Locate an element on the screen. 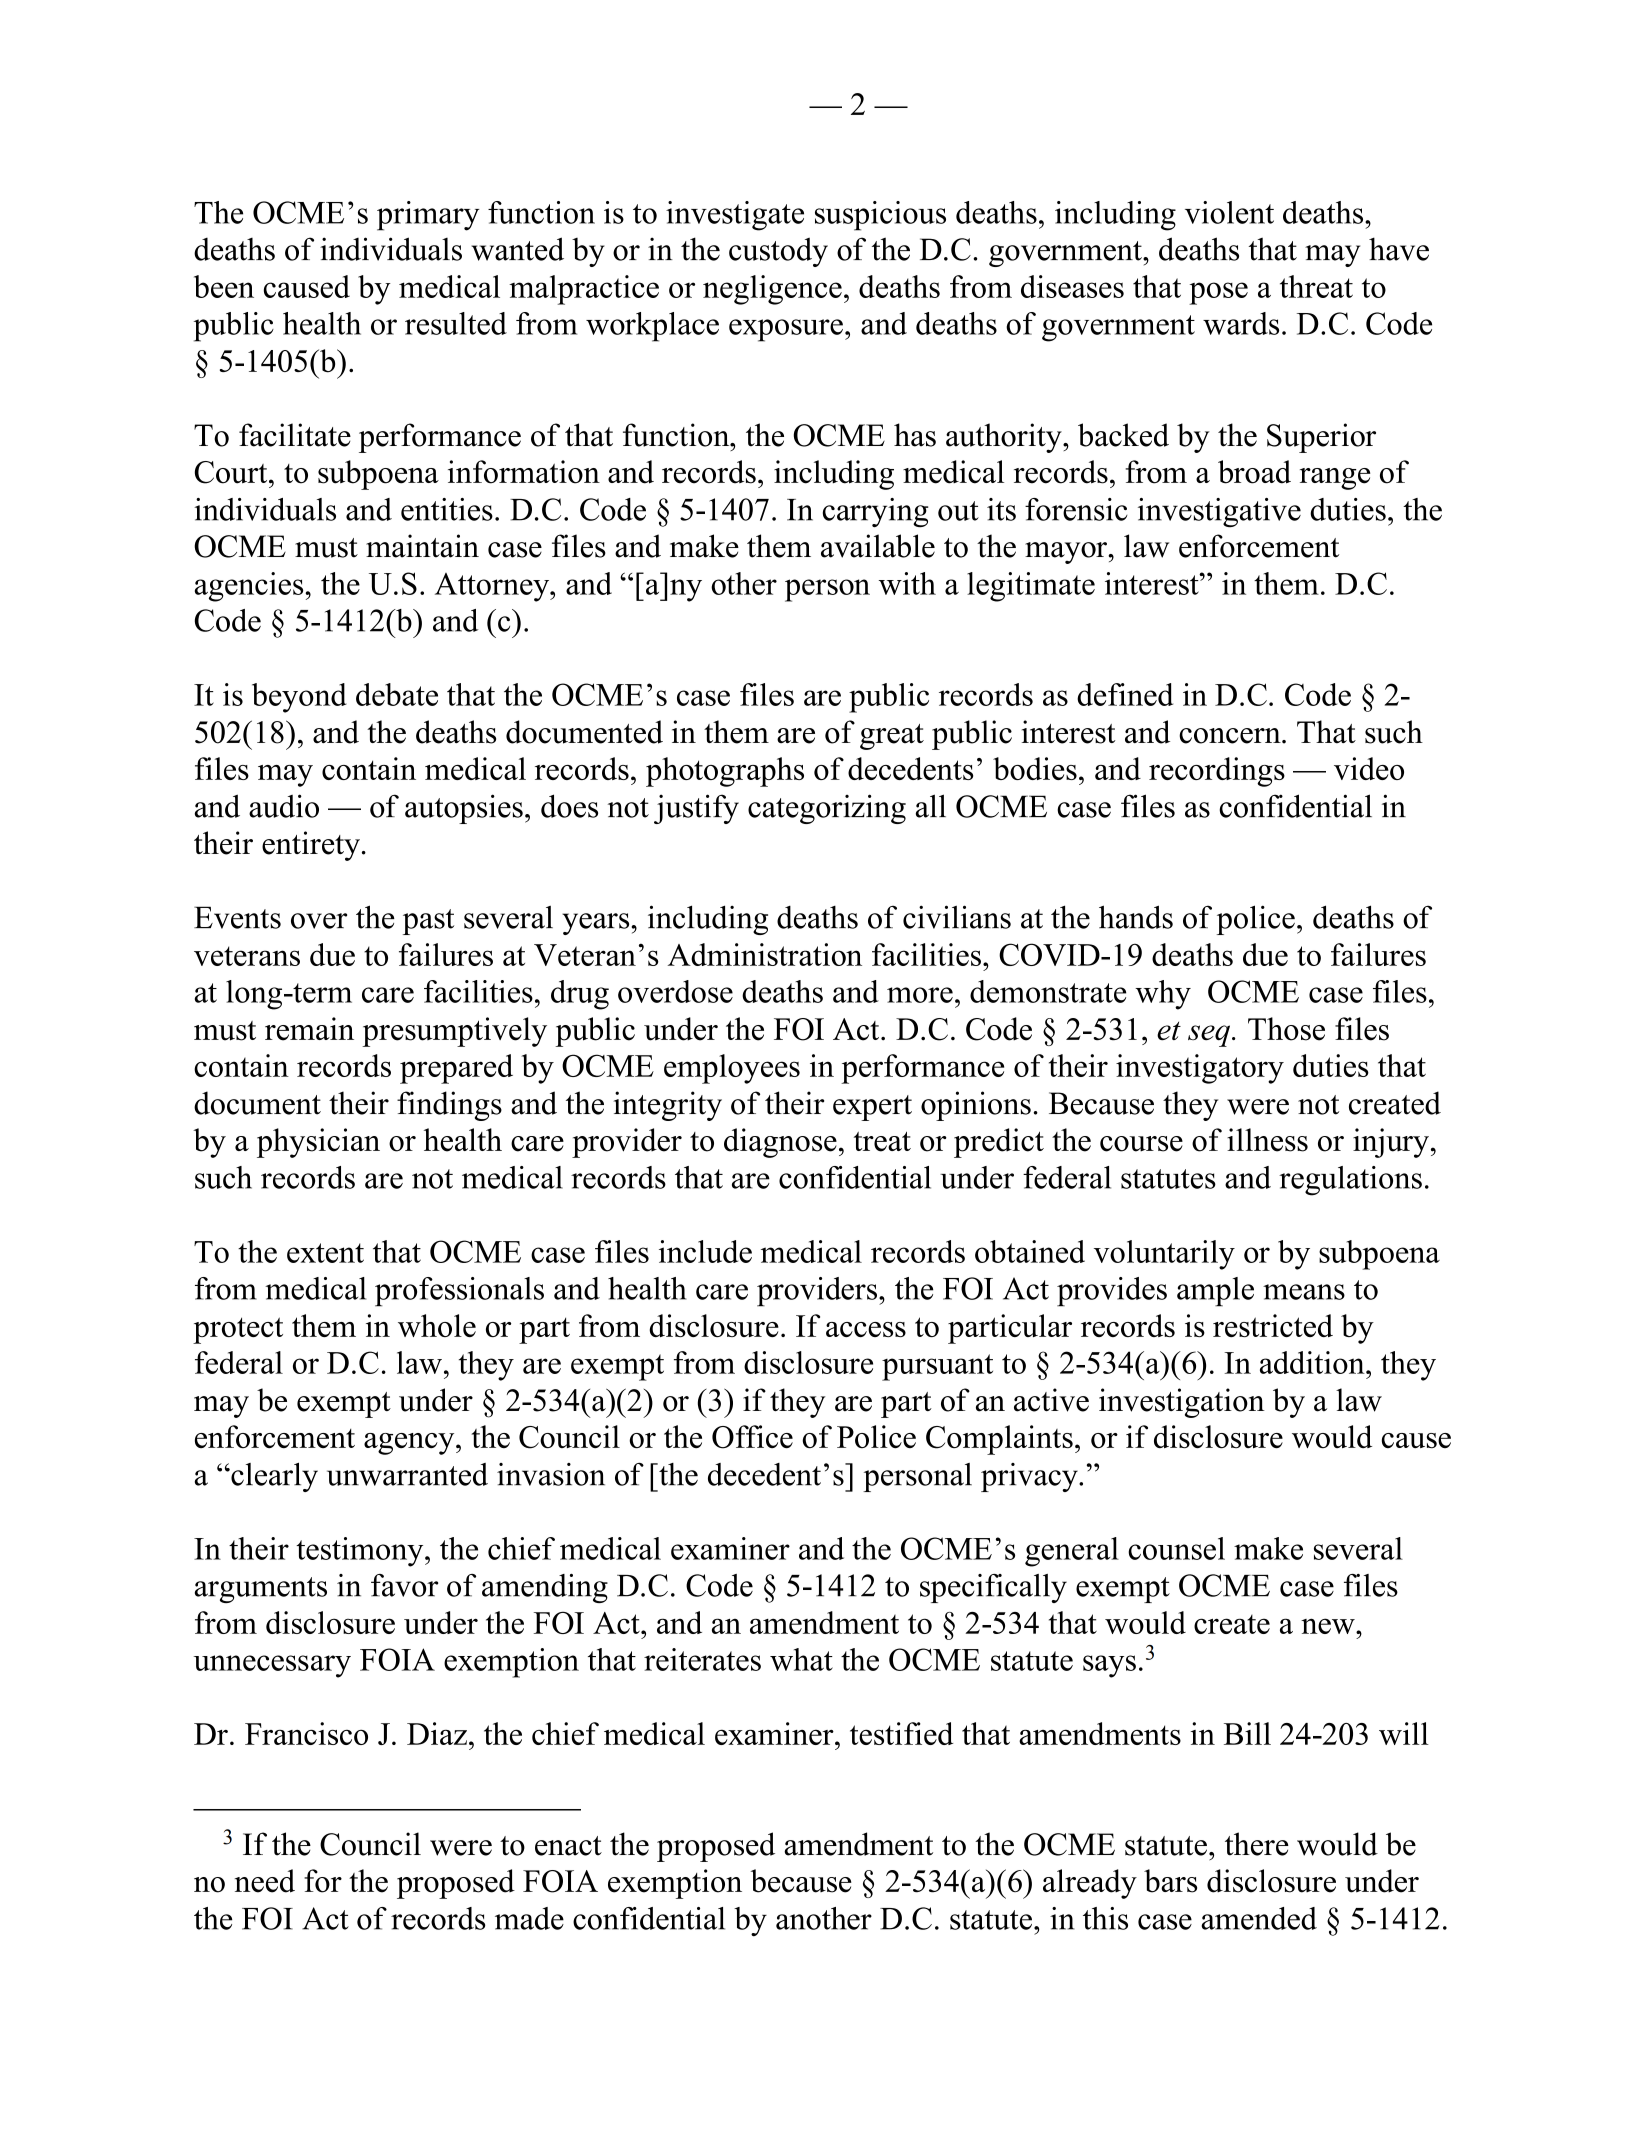 This screenshot has height=2130, width=1646. access is located at coordinates (866, 1329).
